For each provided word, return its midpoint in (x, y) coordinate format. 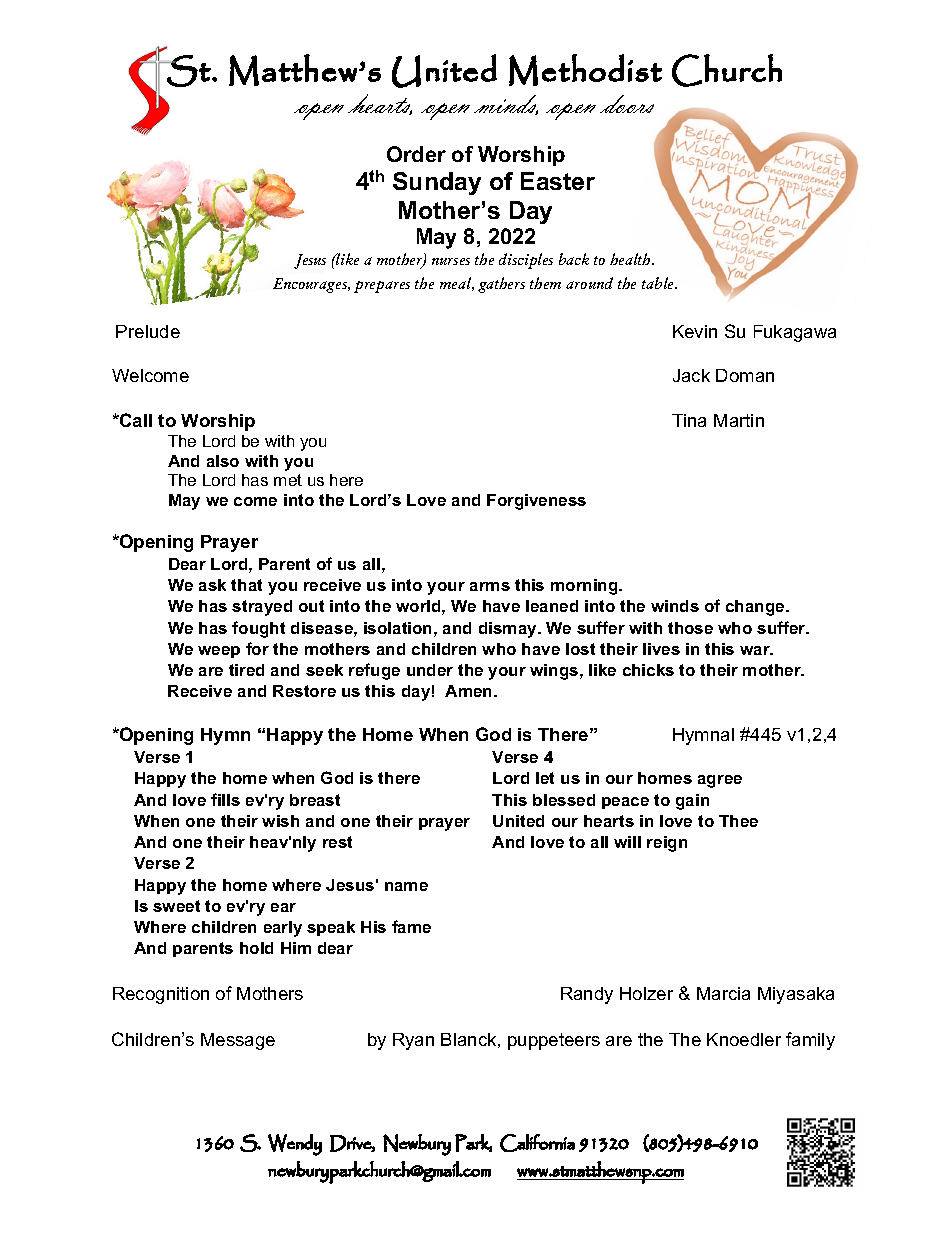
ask (212, 585)
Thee (738, 821)
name (406, 886)
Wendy (295, 1145)
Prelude (148, 331)
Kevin (695, 331)
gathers (501, 285)
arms (490, 586)
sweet (176, 906)
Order (416, 154)
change (756, 608)
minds (506, 105)
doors (627, 104)
